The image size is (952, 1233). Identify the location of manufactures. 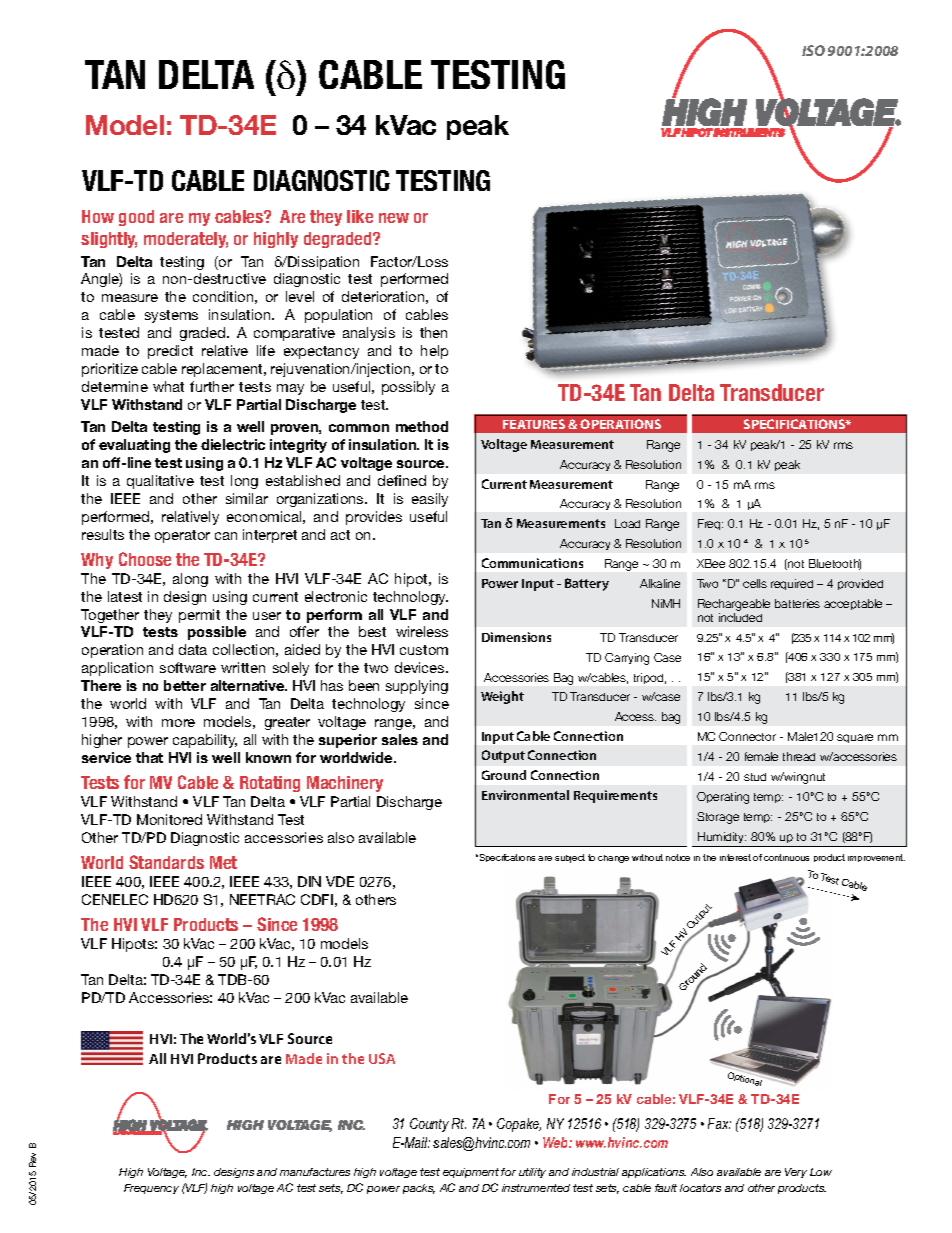
(315, 1172).
